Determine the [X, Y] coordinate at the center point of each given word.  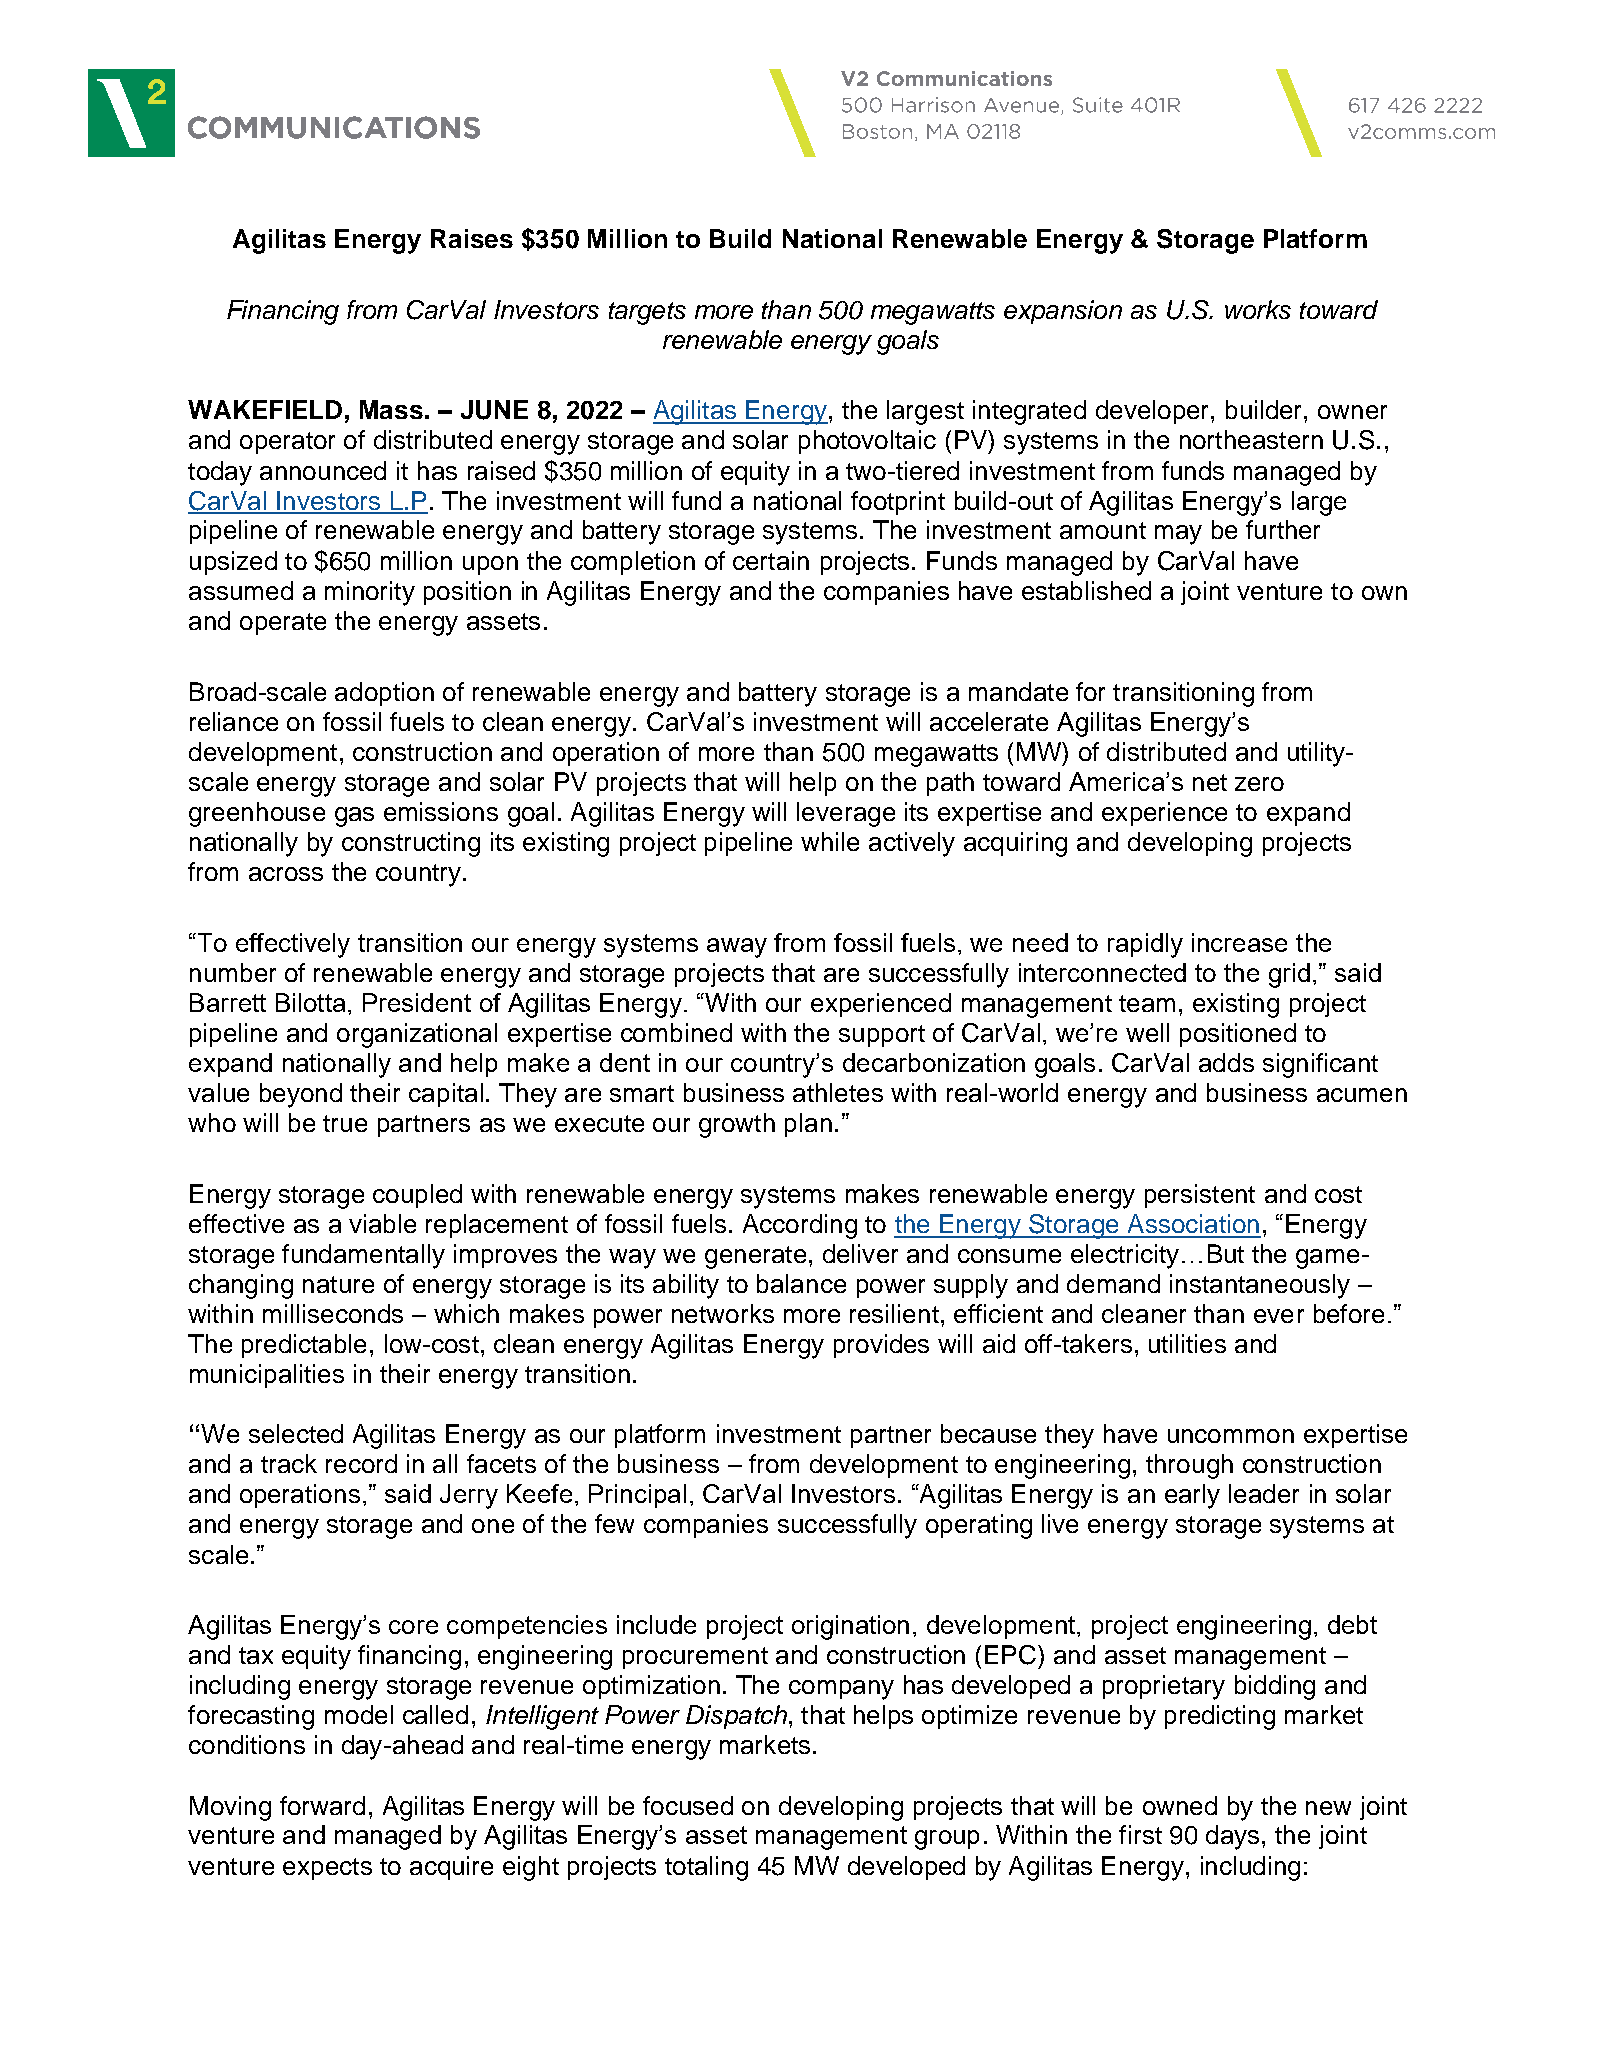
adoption [384, 694]
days [1232, 1837]
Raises [472, 238]
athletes [838, 1092]
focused [688, 1805]
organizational [417, 1035]
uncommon [1231, 1436]
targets [647, 313]
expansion [1063, 312]
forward [322, 1805]
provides [881, 1346]
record [361, 1463]
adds [1226, 1062]
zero [1259, 784]
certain [771, 560]
